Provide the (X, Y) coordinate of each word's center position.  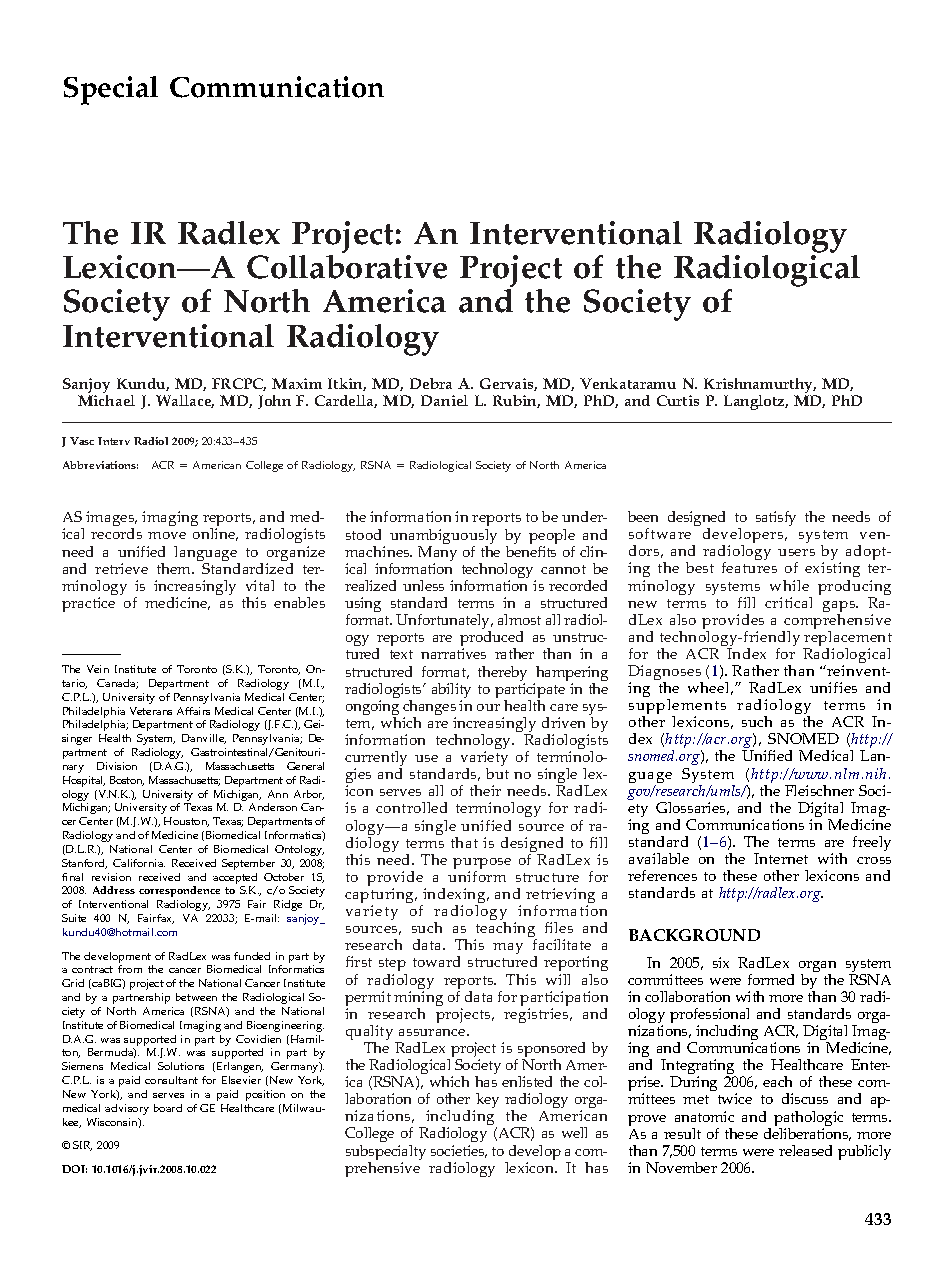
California (139, 863)
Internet (781, 858)
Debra (431, 383)
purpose (482, 865)
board (168, 1108)
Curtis (678, 400)
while (789, 585)
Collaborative (347, 267)
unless (423, 585)
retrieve (121, 568)
